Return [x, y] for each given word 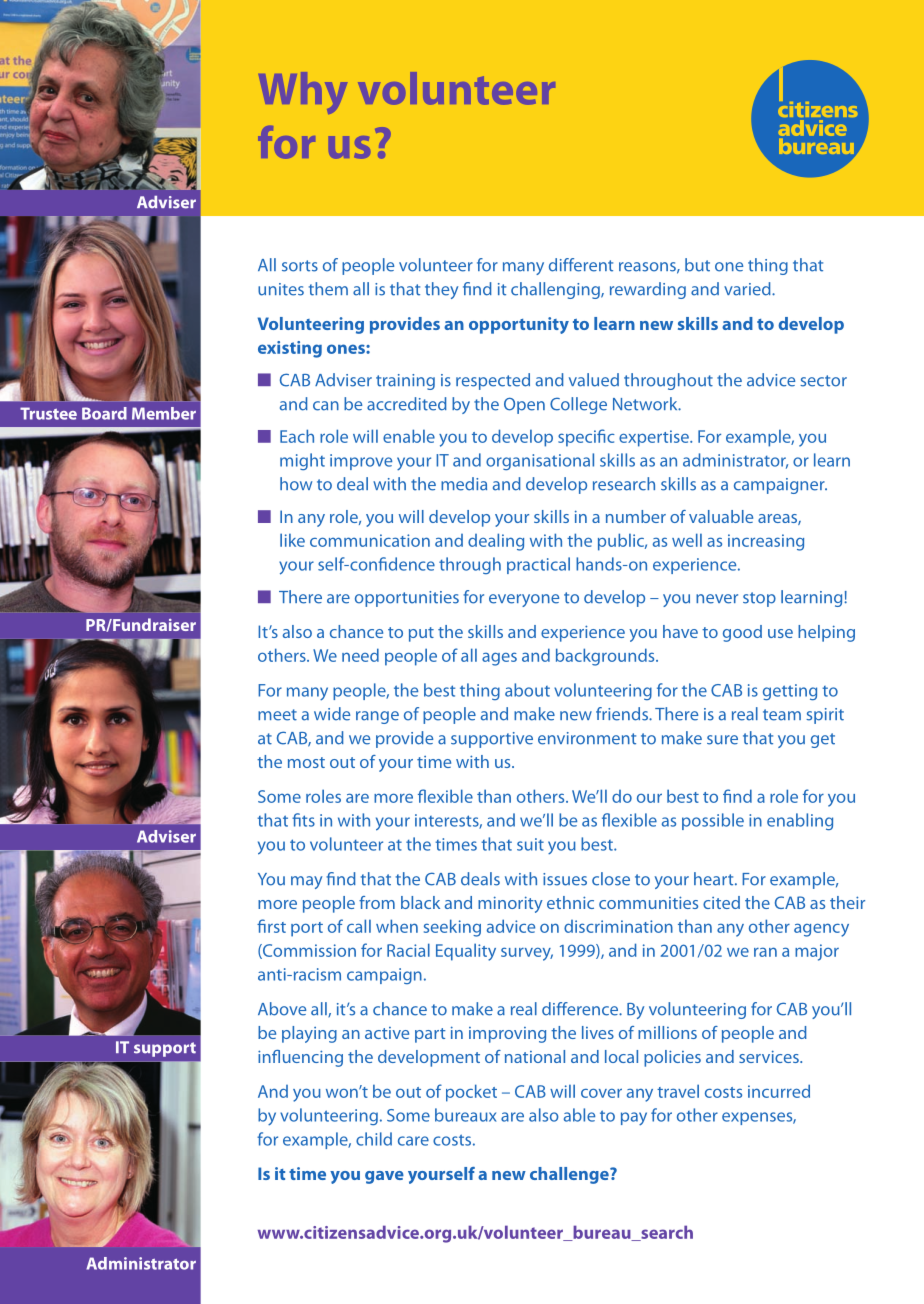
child [374, 1139]
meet [277, 715]
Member [164, 413]
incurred [779, 1091]
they [441, 290]
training [405, 382]
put [421, 634]
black [420, 902]
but [697, 265]
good [742, 633]
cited [721, 902]
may [306, 882]
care [413, 1141]
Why [303, 93]
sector [823, 381]
